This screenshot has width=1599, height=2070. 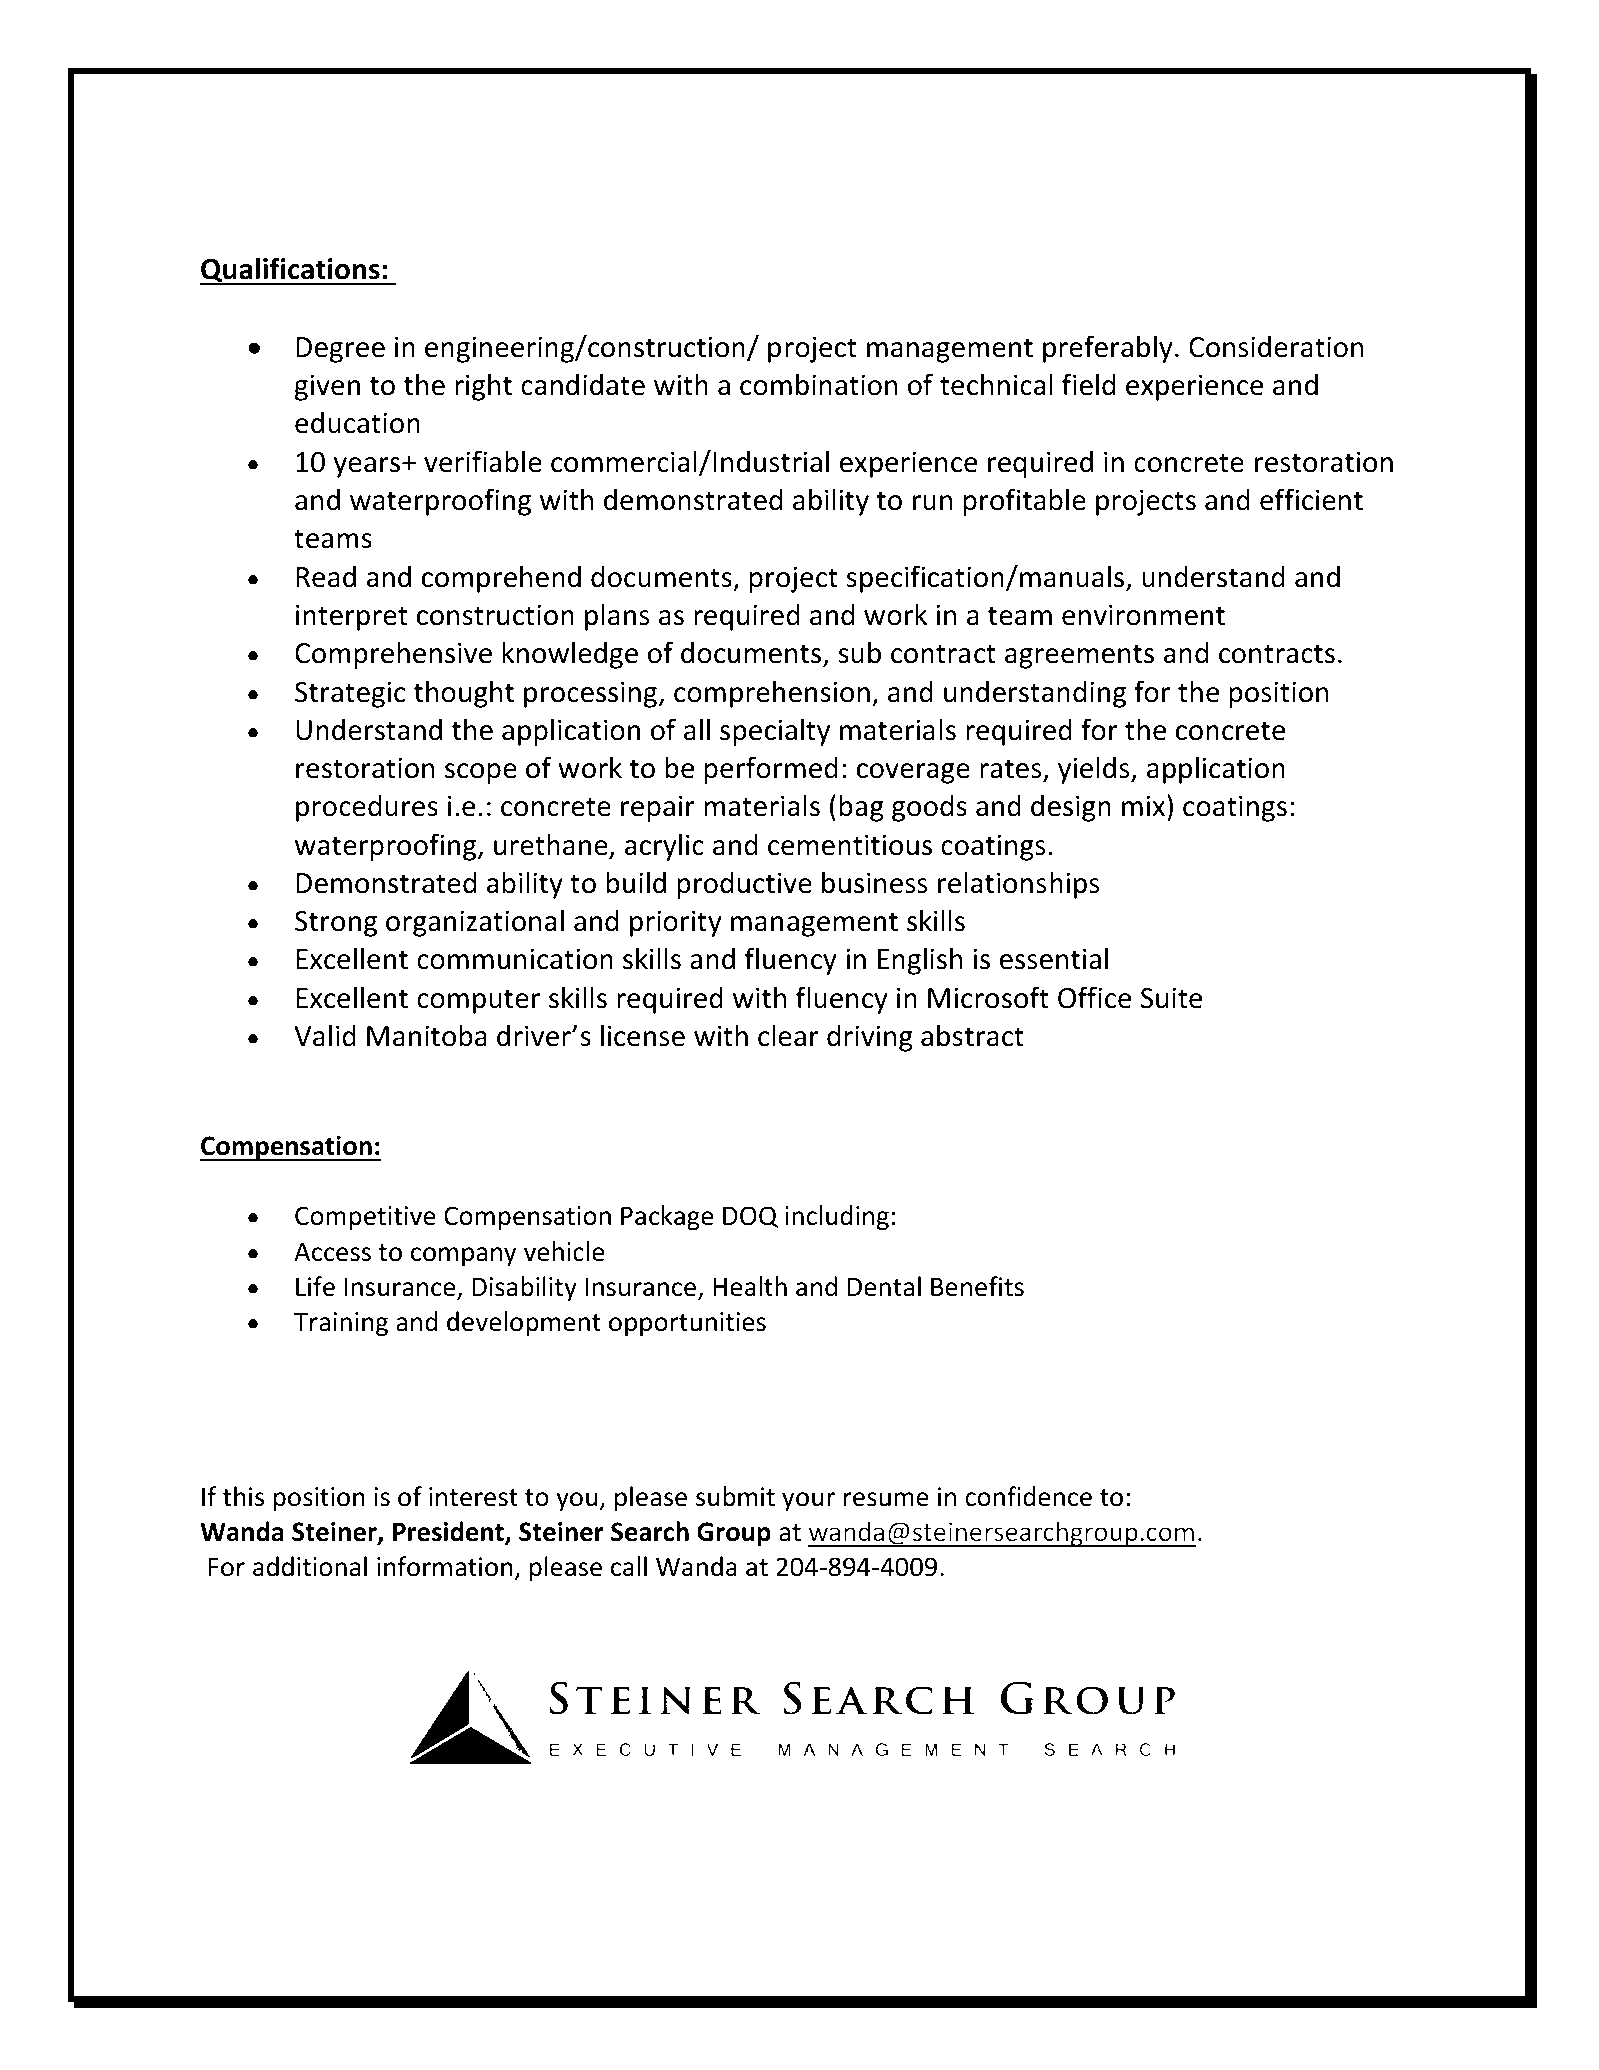 I want to click on your, so click(x=808, y=1501).
